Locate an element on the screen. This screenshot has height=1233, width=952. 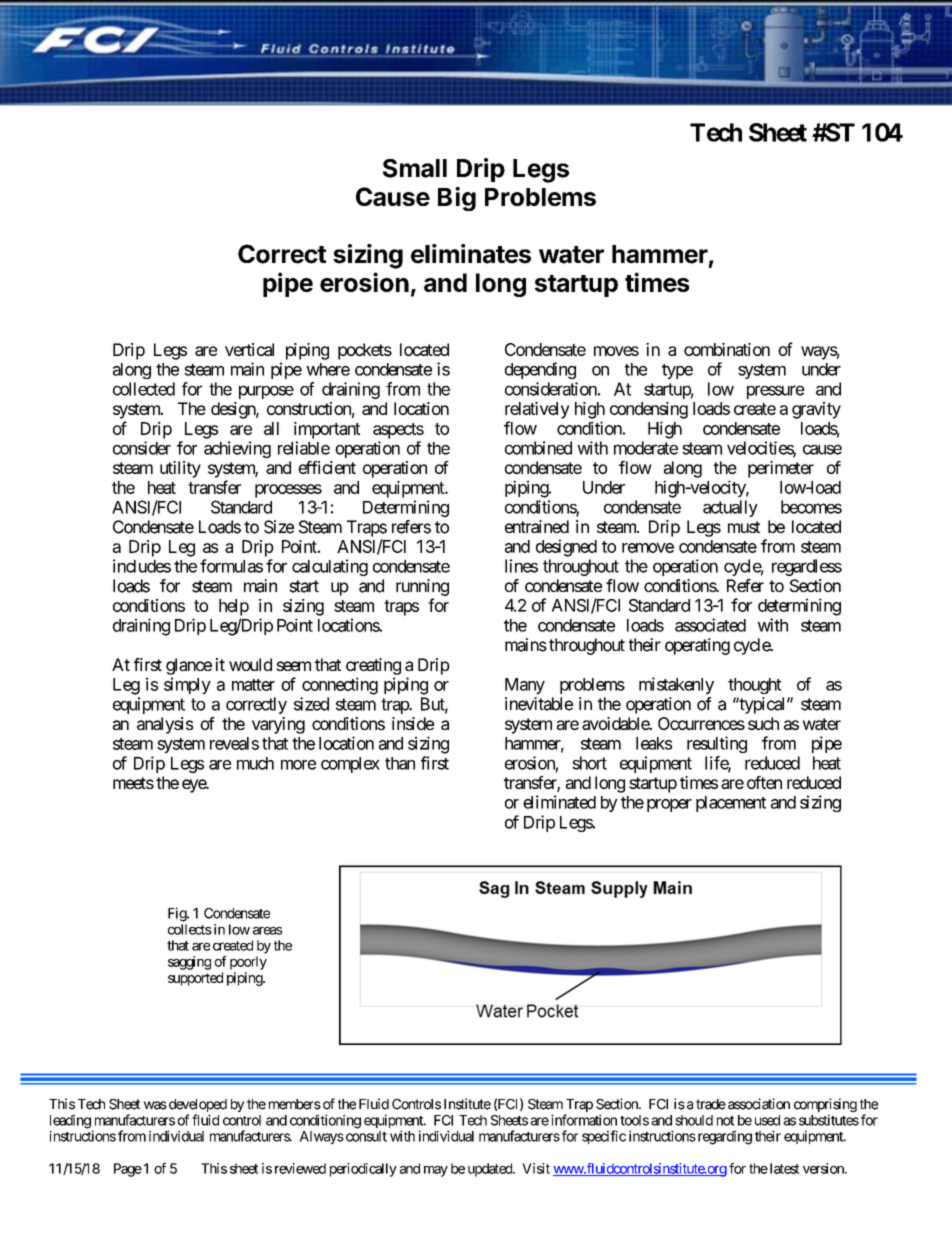
placement is located at coordinates (731, 804).
